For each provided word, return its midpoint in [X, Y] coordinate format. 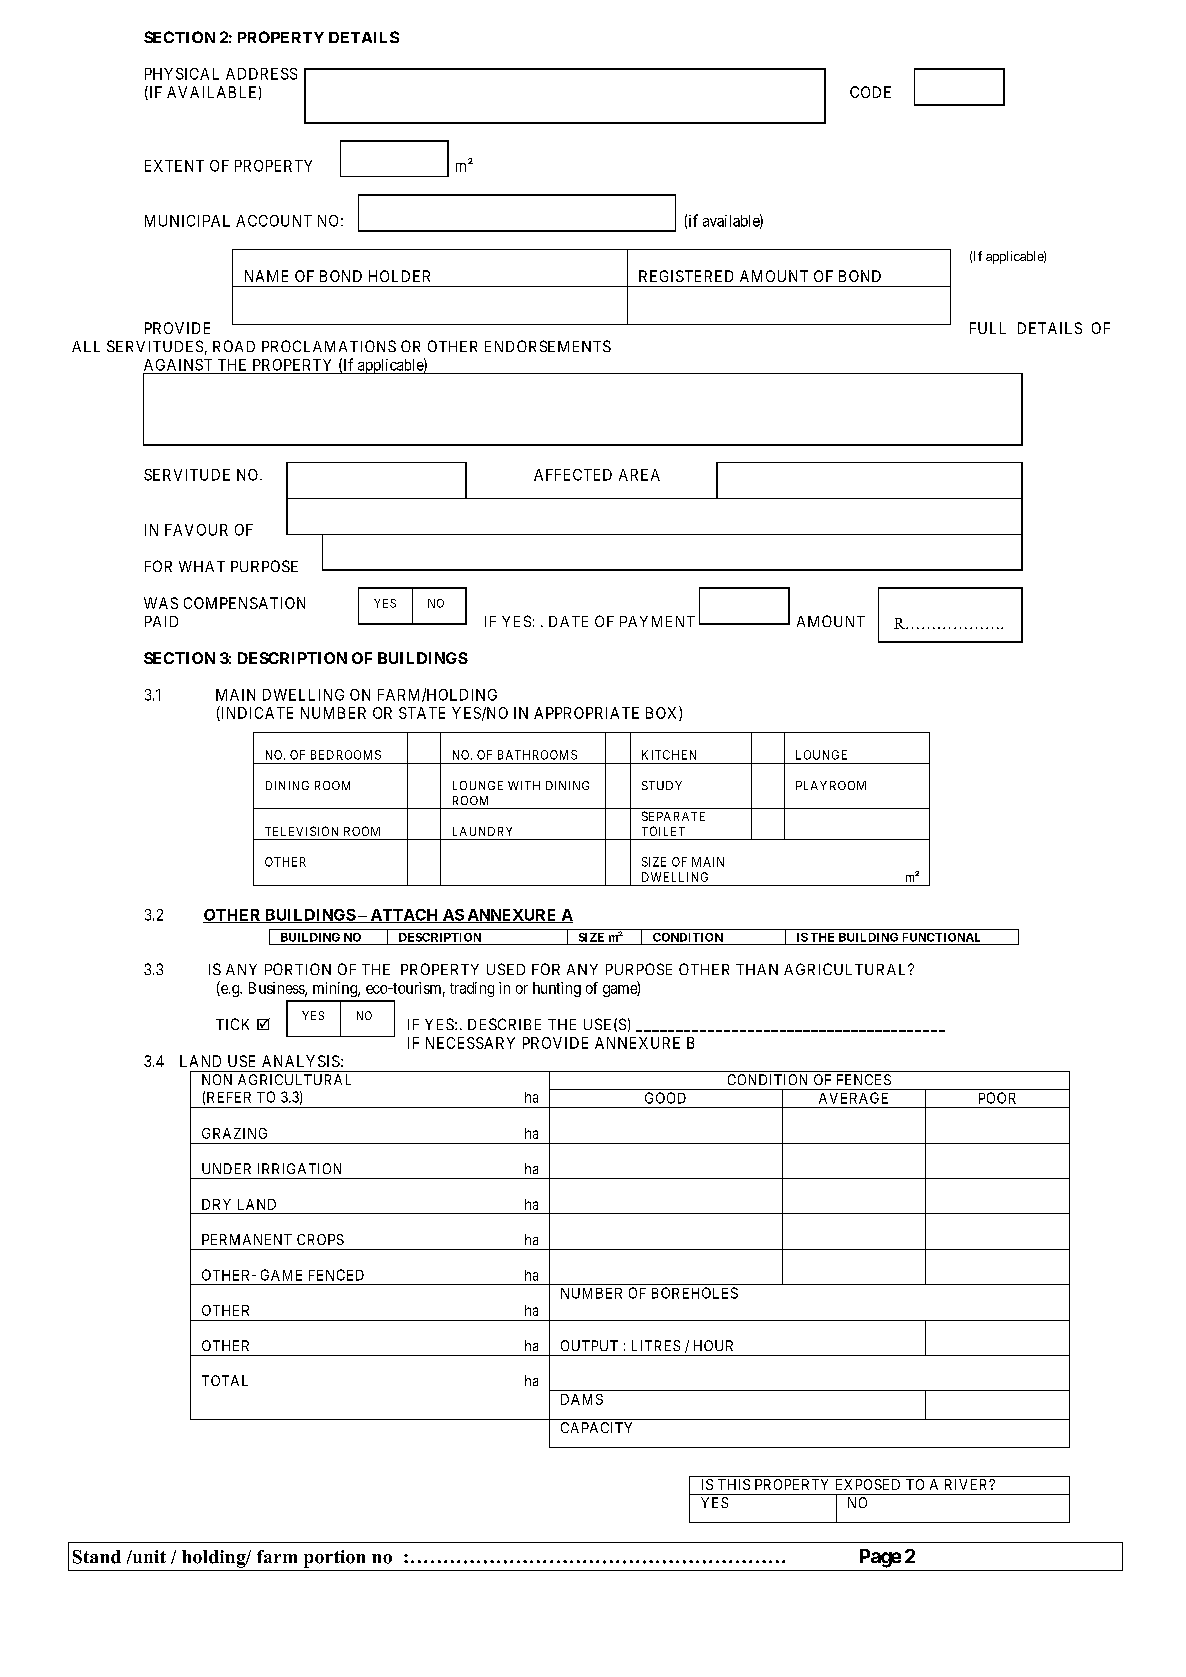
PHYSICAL [182, 74]
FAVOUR [196, 530]
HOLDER [399, 276]
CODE [870, 92]
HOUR [713, 1345]
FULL [988, 328]
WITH [524, 785]
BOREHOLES [695, 1293]
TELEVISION [301, 831]
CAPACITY [596, 1427]
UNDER [226, 1168]
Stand [97, 1557]
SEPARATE [673, 816]
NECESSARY [470, 1043]
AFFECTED [573, 475]
